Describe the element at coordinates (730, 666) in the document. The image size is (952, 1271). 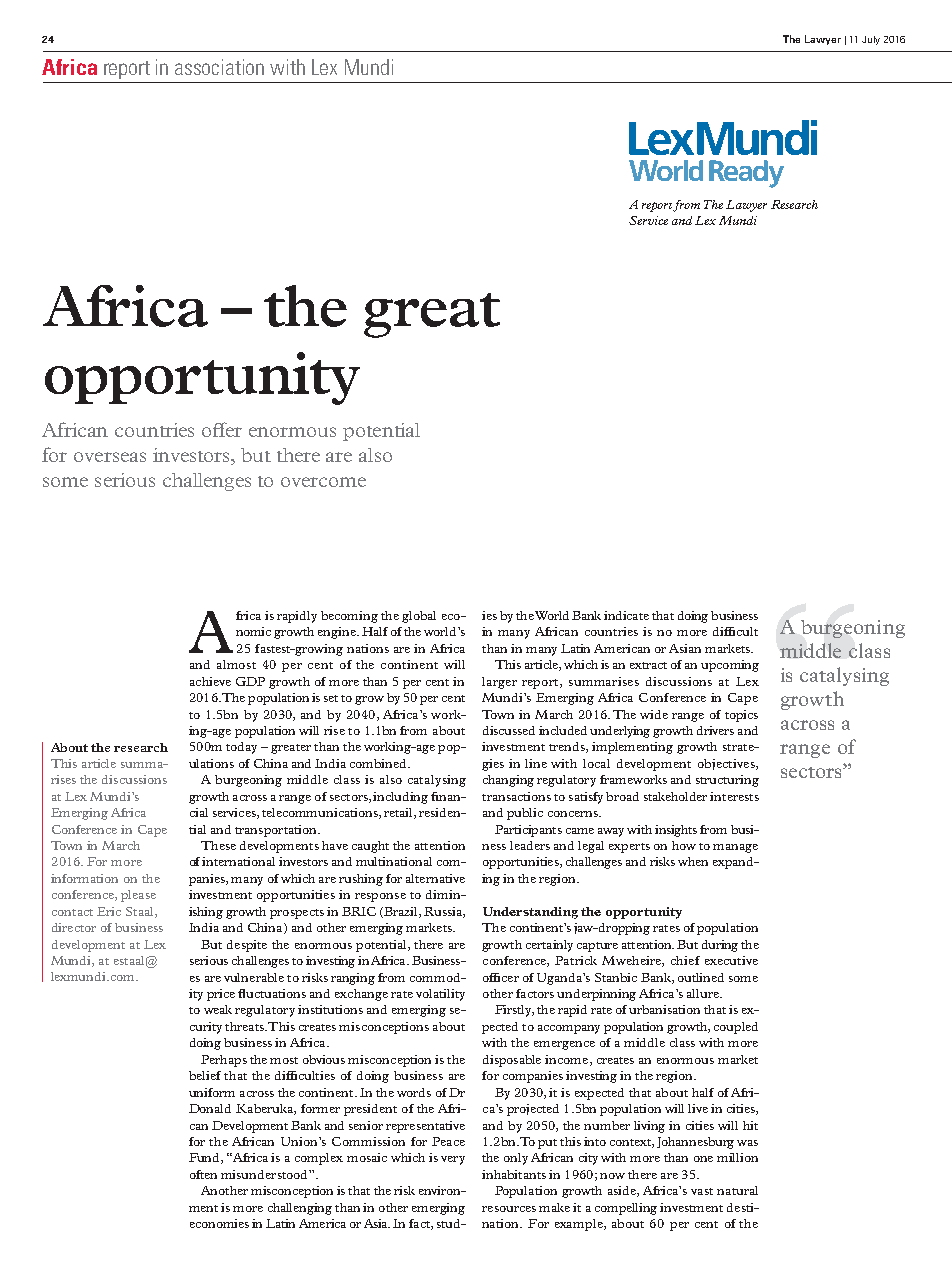
I see `upcoming` at that location.
